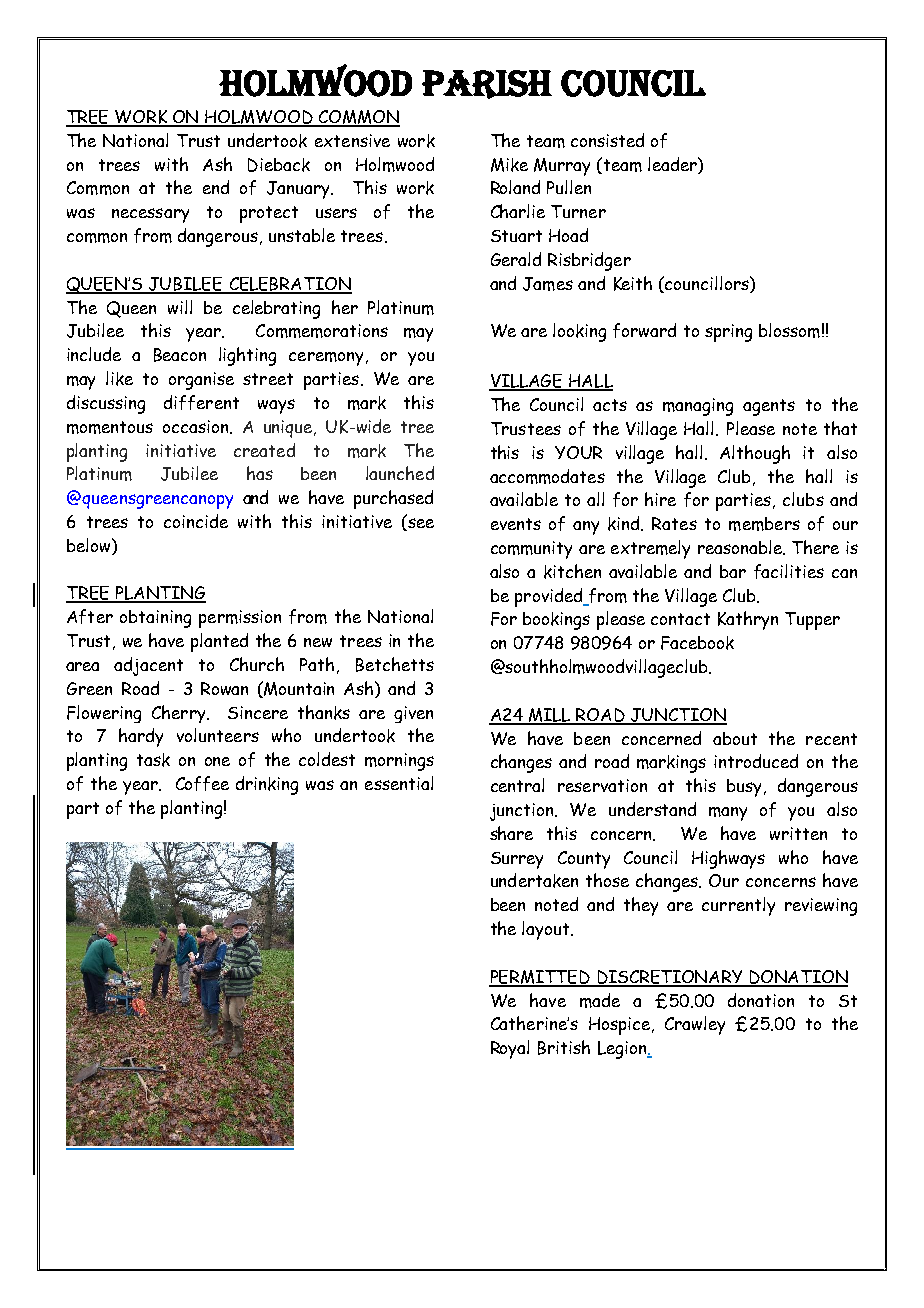 Image resolution: width=924 pixels, height=1308 pixels. I want to click on PERMITTED, so click(540, 978).
